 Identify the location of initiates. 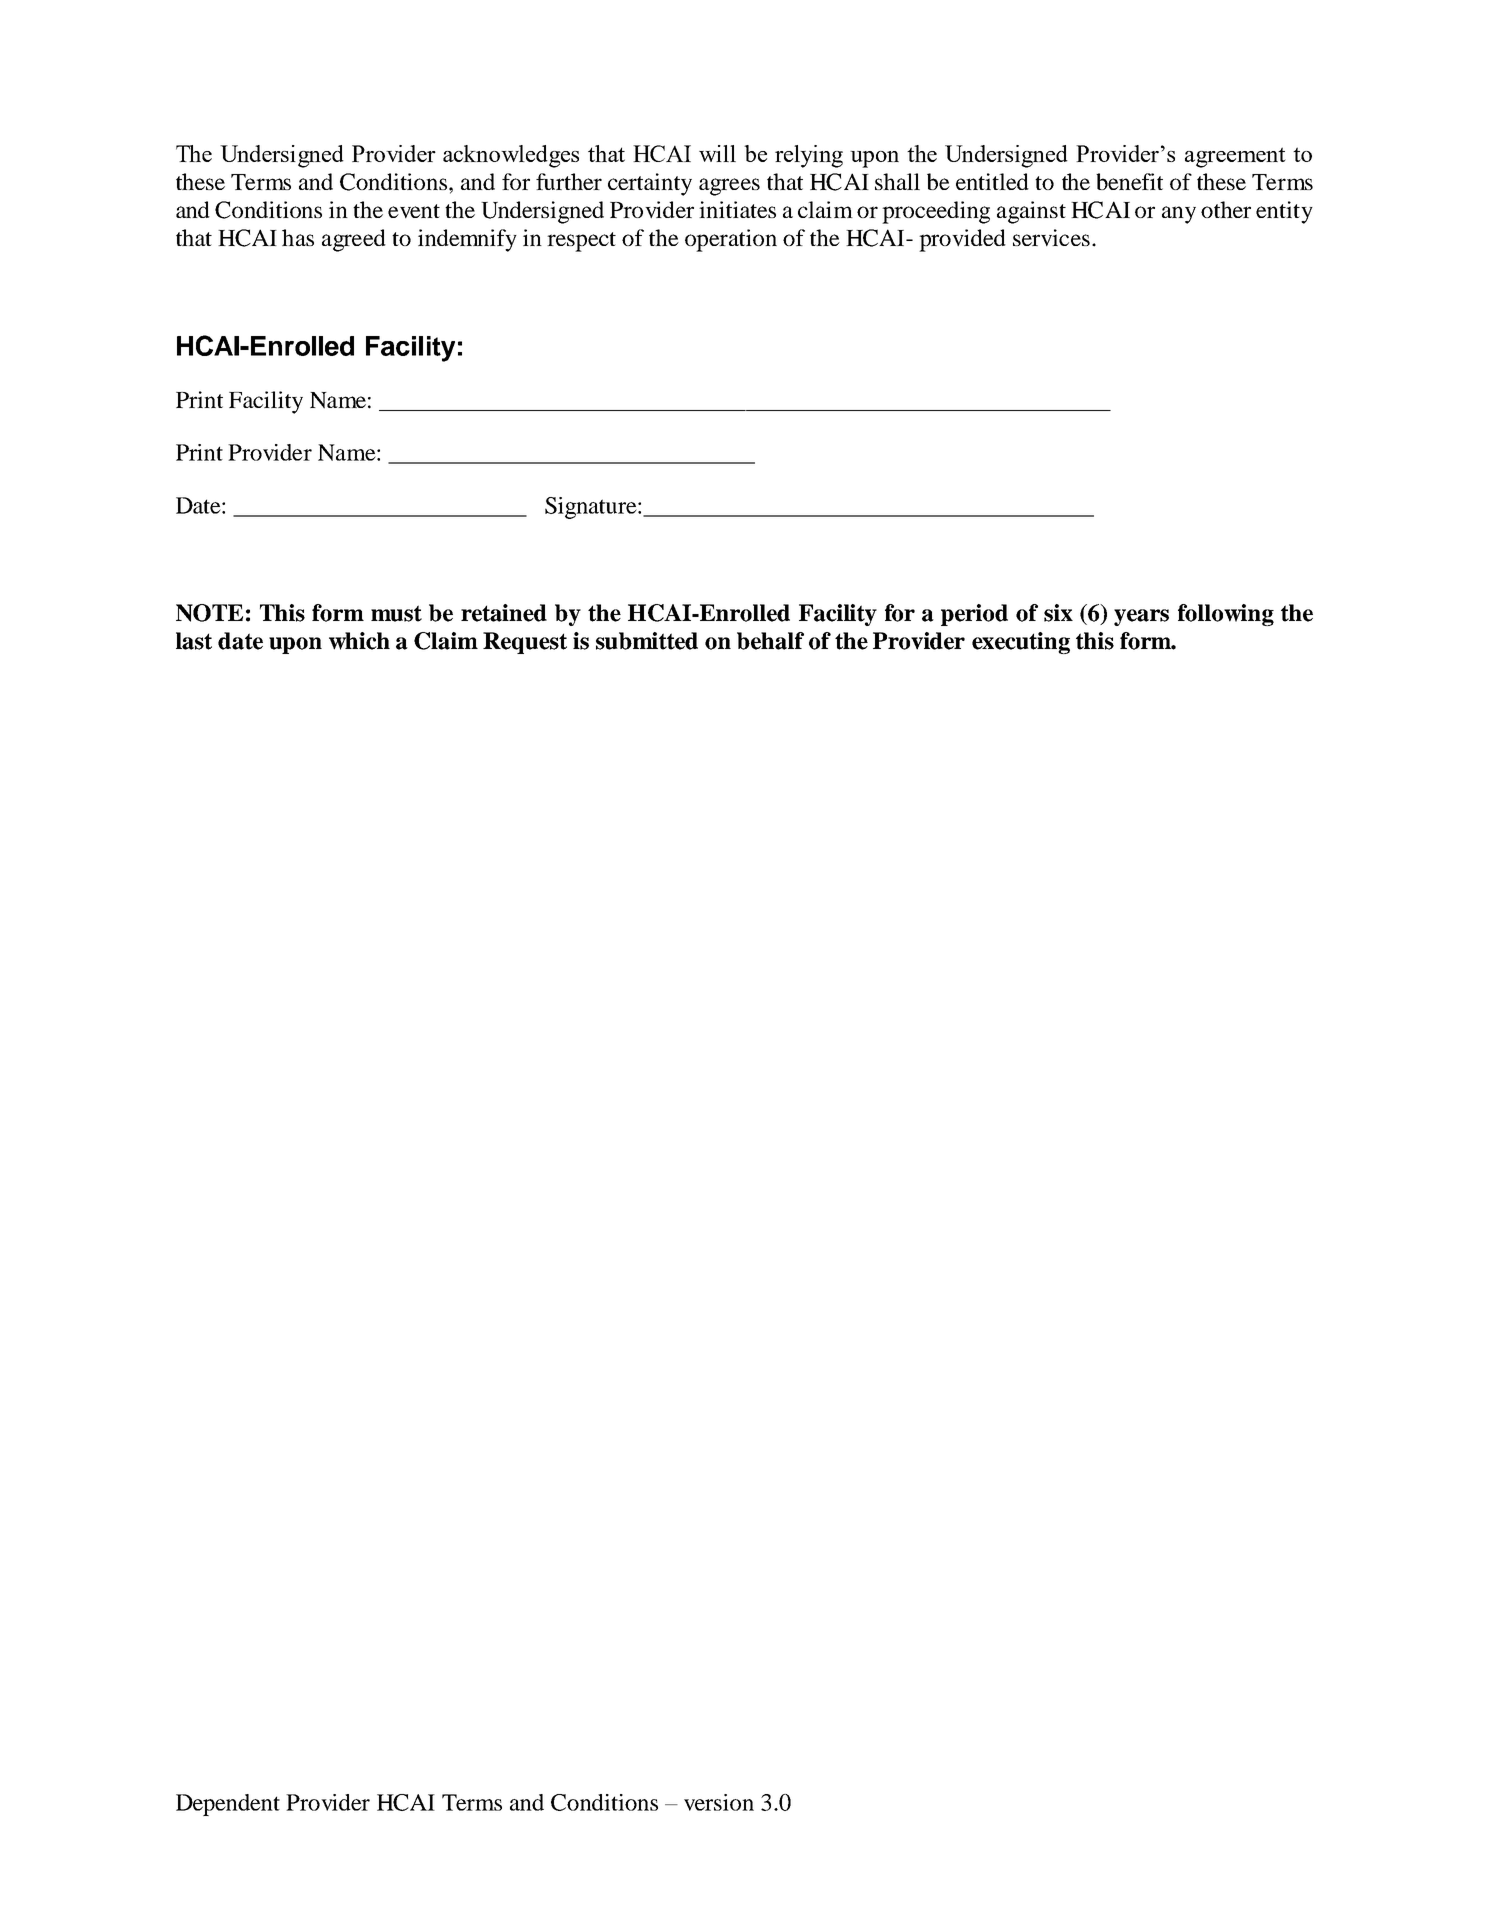
(737, 209).
